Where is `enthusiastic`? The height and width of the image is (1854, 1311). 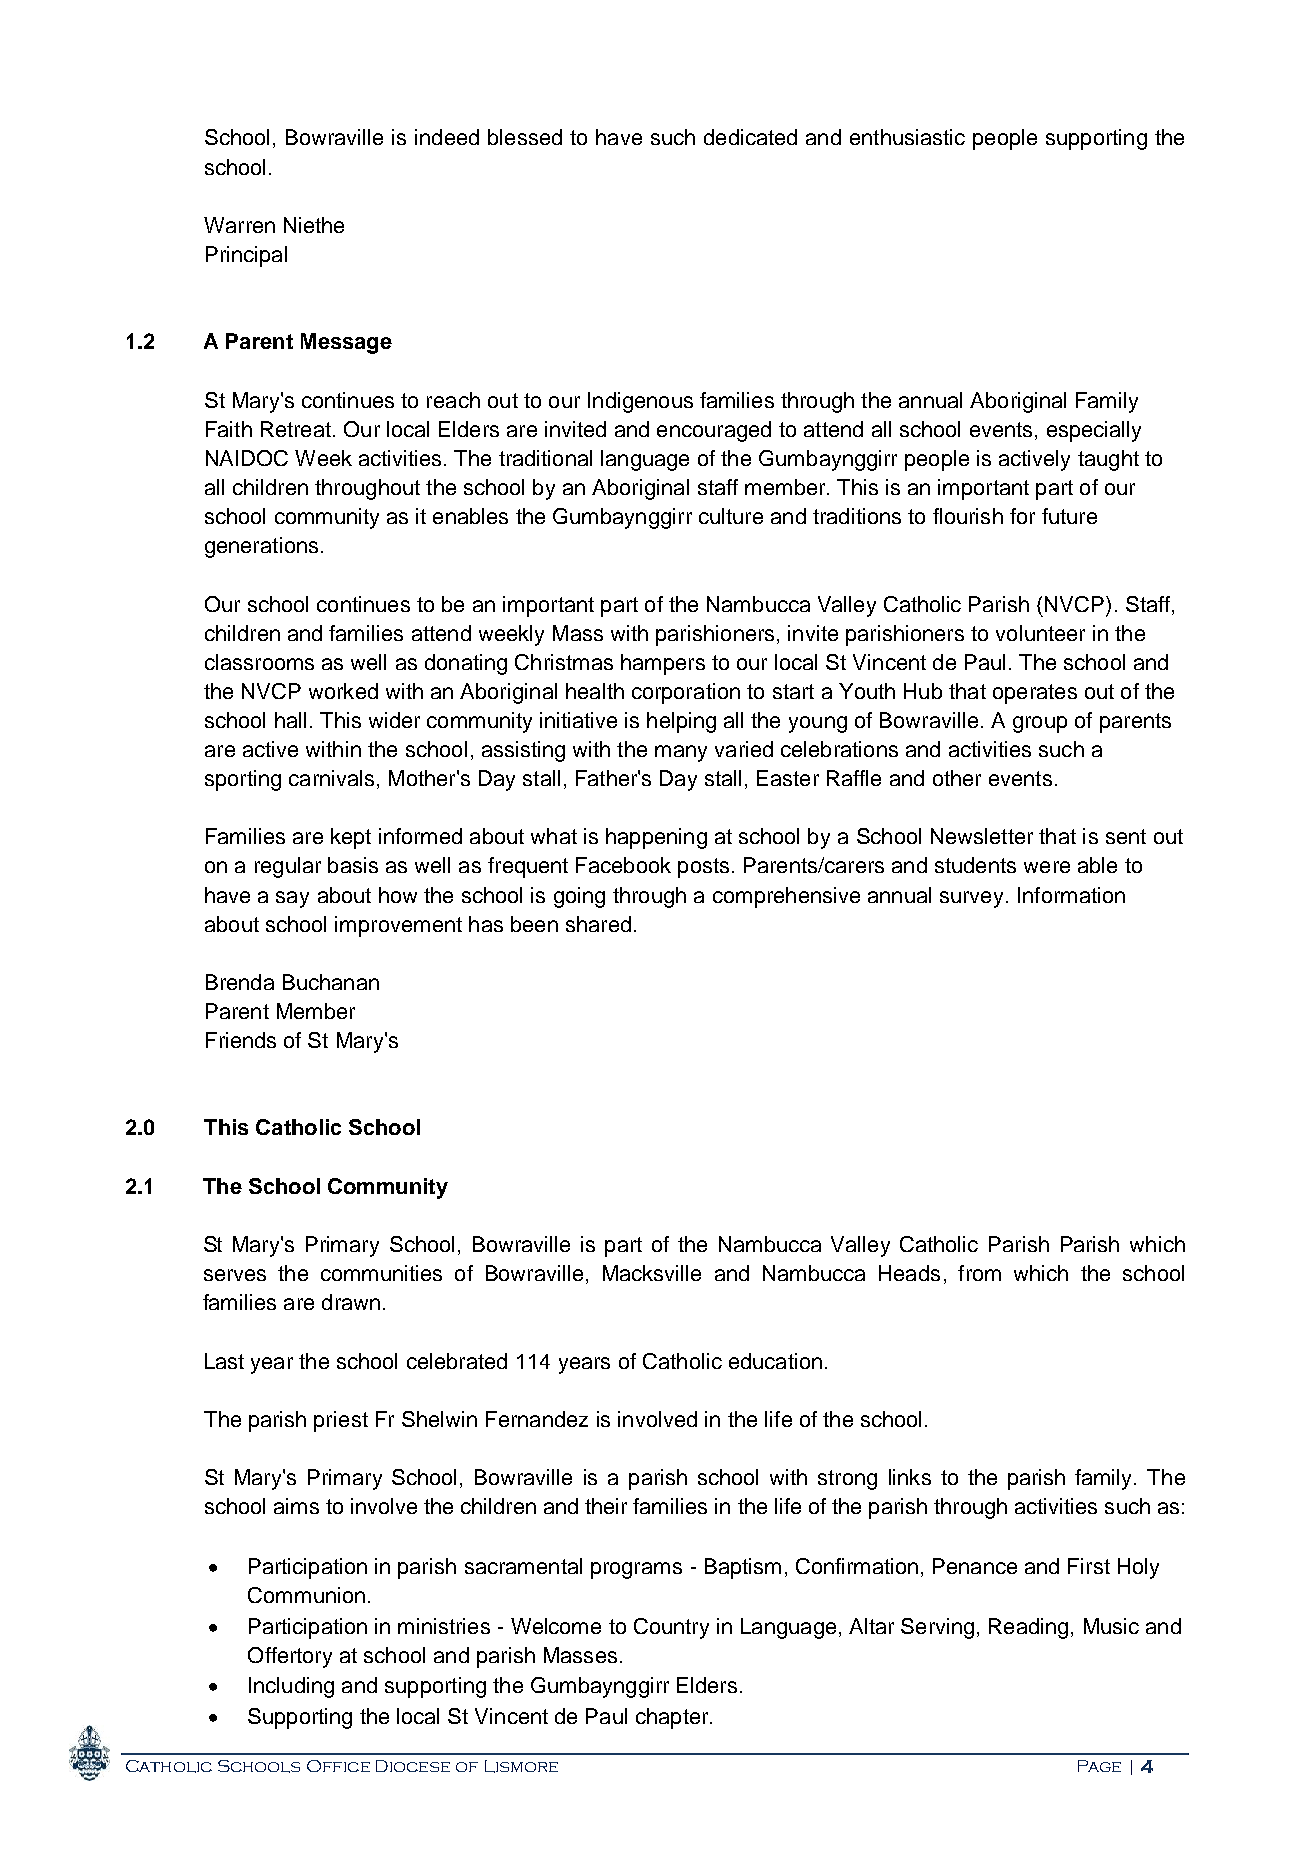 enthusiastic is located at coordinates (907, 137).
